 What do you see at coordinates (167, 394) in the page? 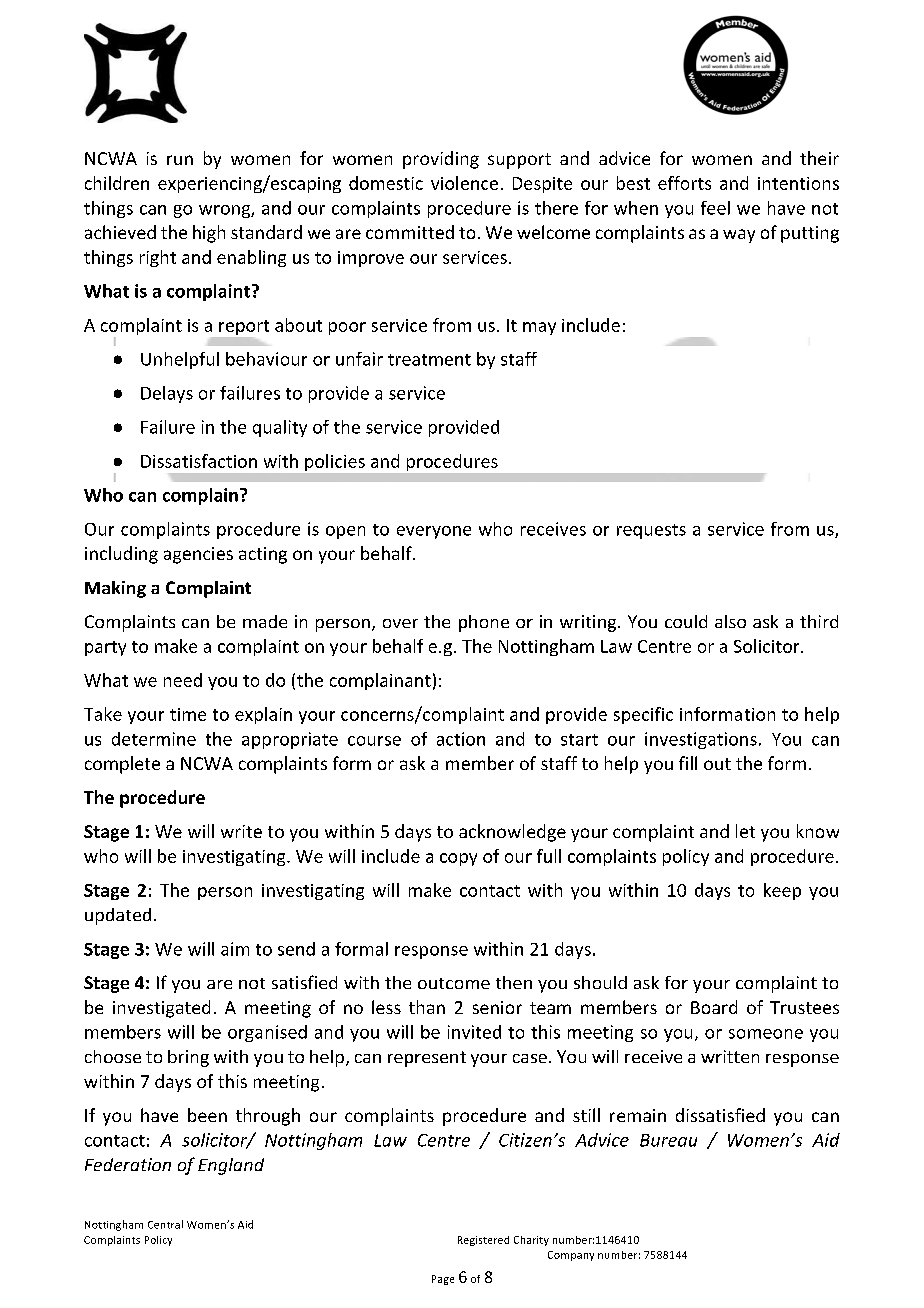
I see `Delays` at bounding box center [167, 394].
